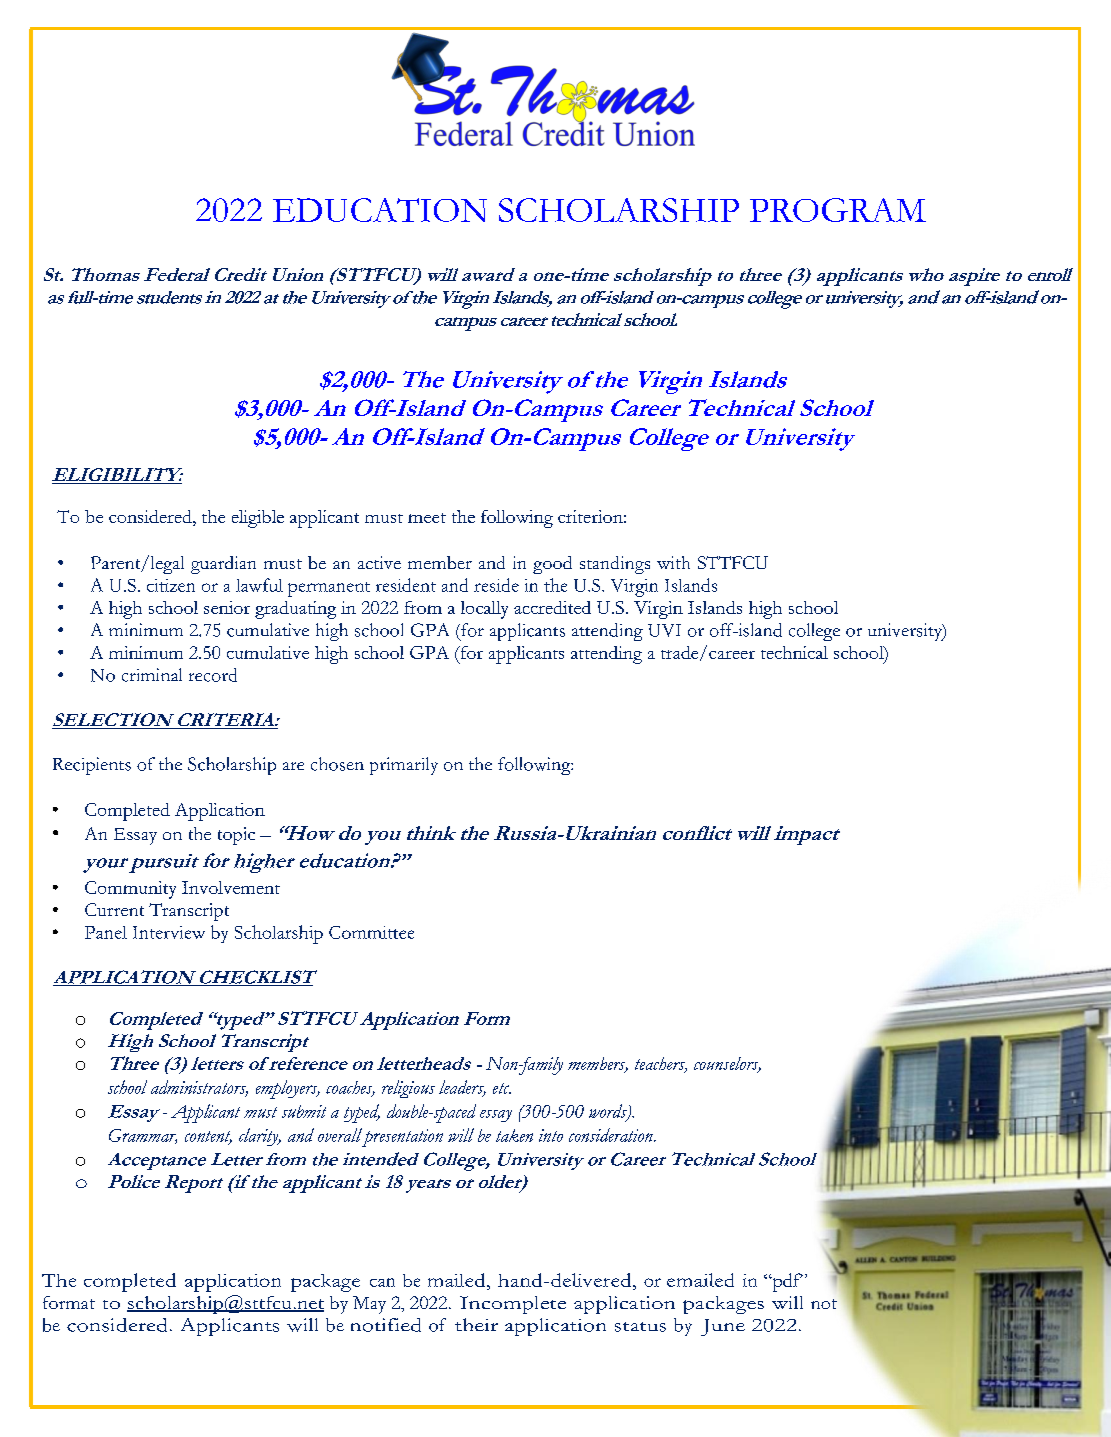  Describe the element at coordinates (369, 1305) in the screenshot. I see `May` at that location.
